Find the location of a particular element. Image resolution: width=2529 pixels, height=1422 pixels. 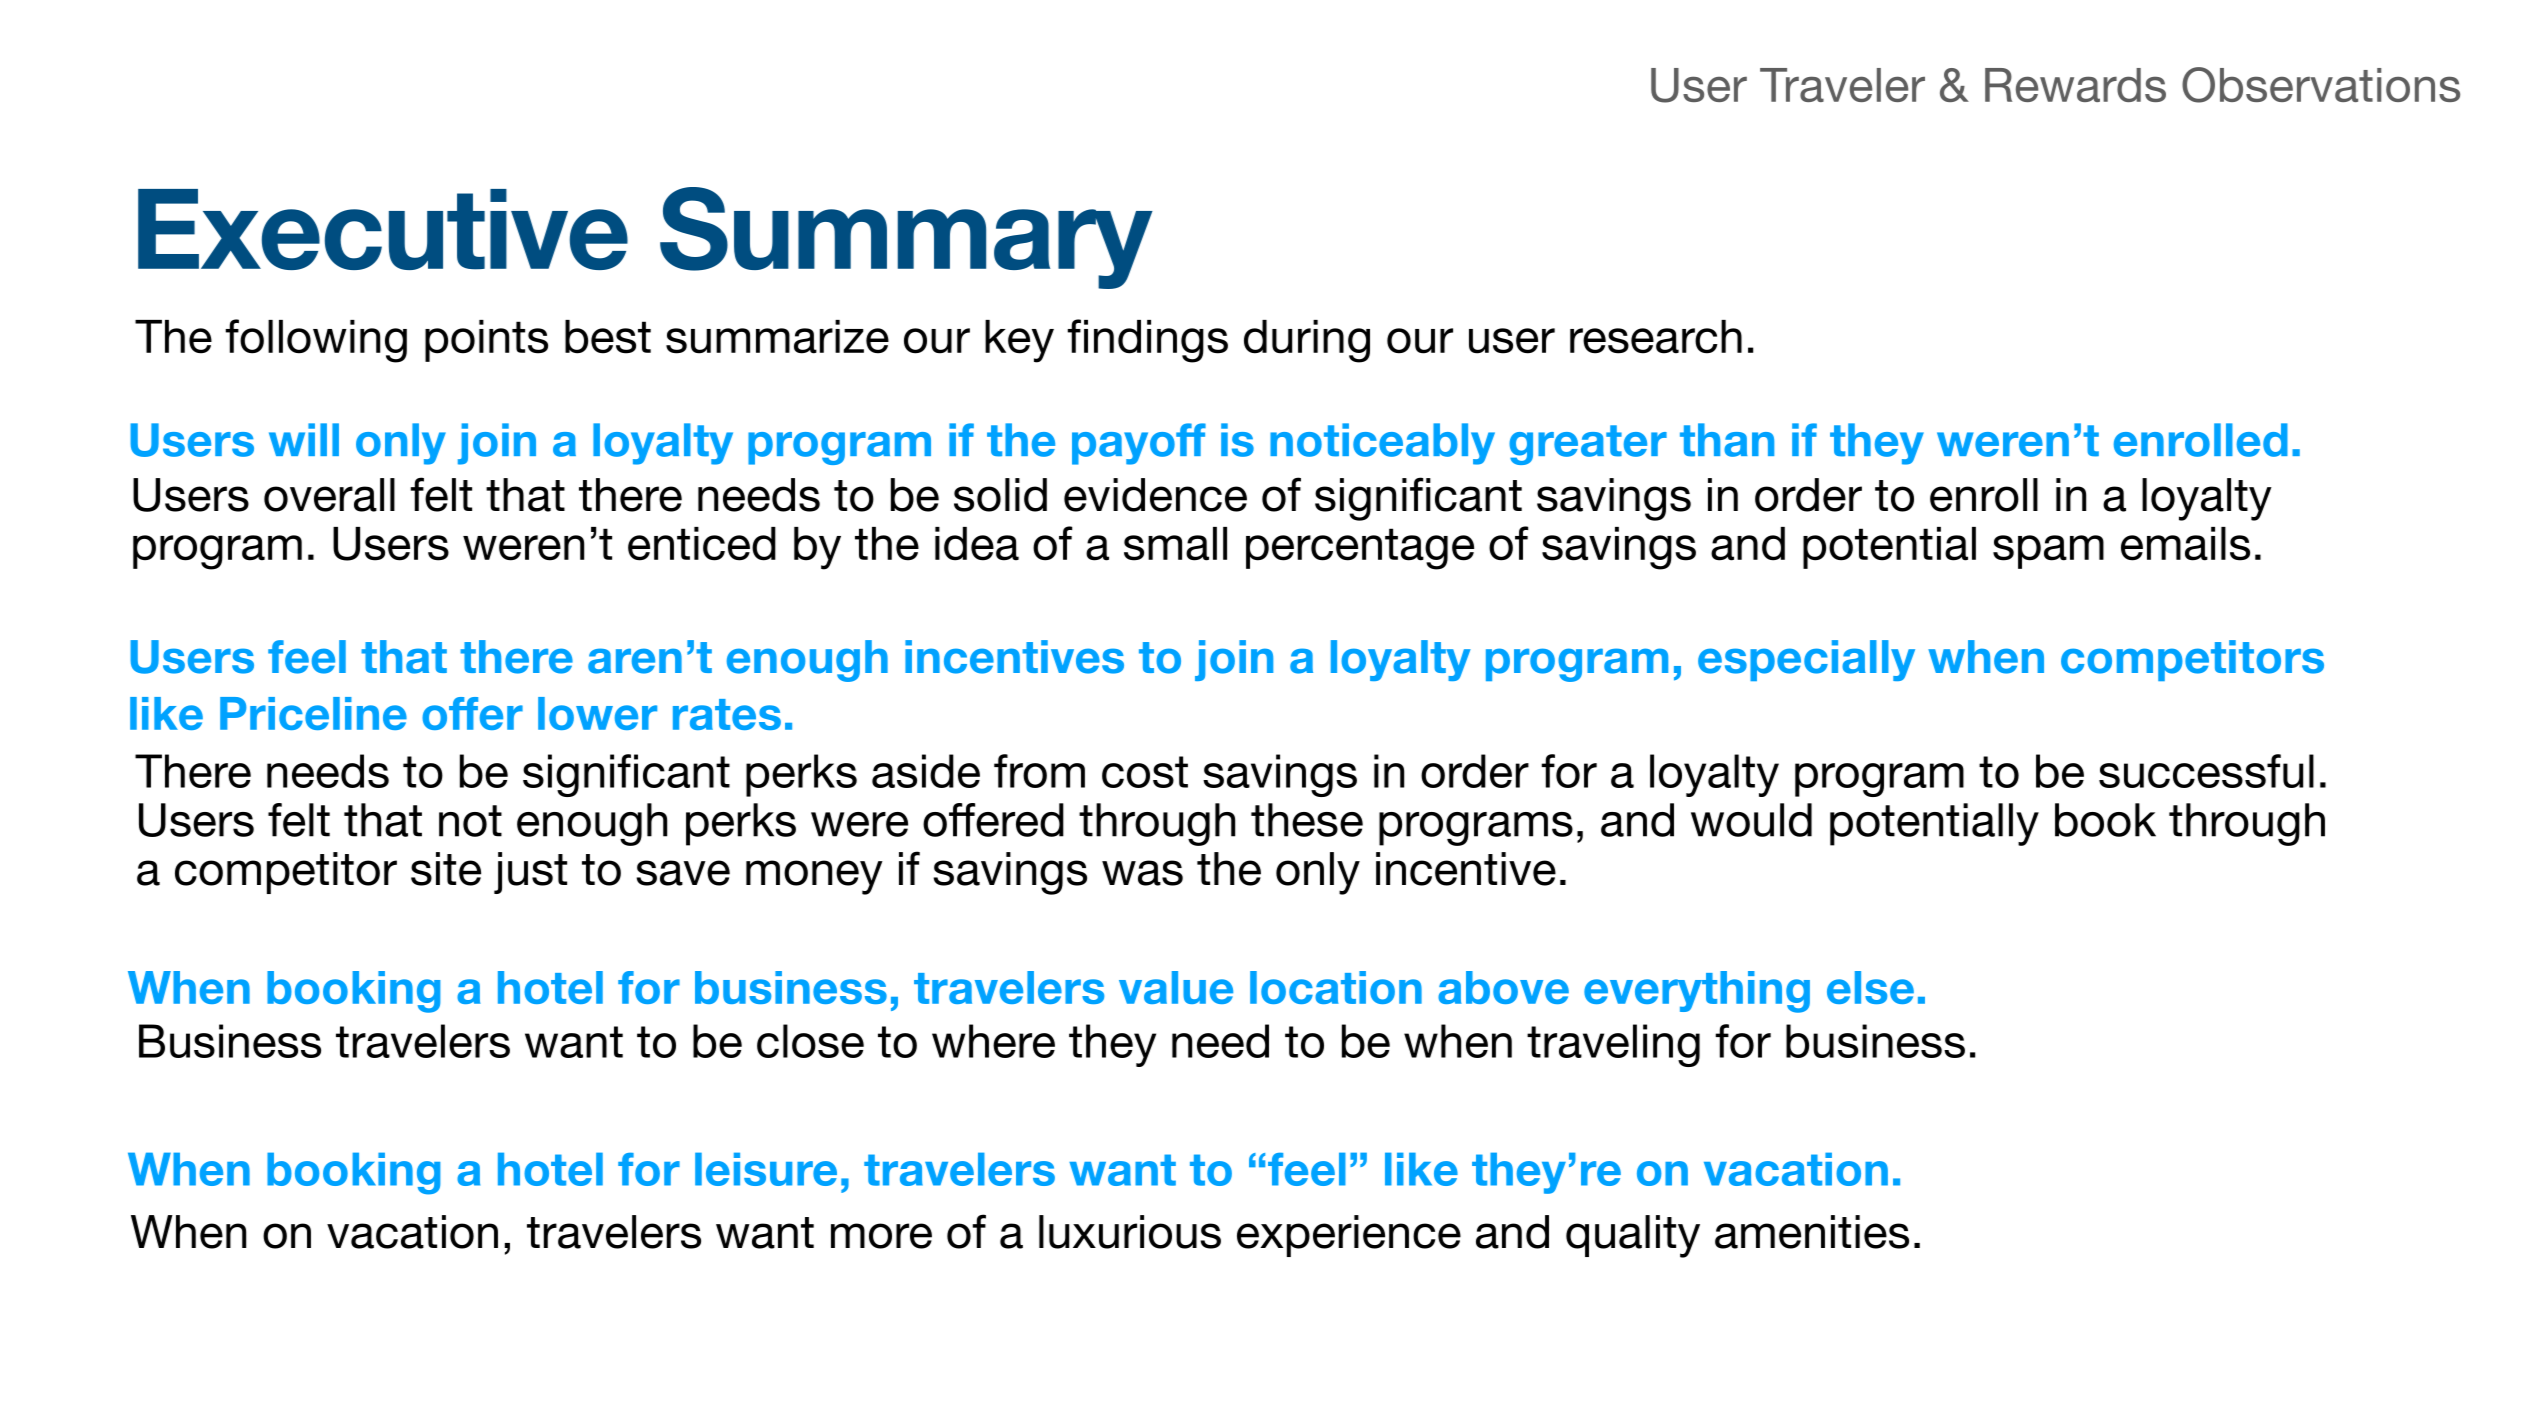

overall is located at coordinates (329, 495).
